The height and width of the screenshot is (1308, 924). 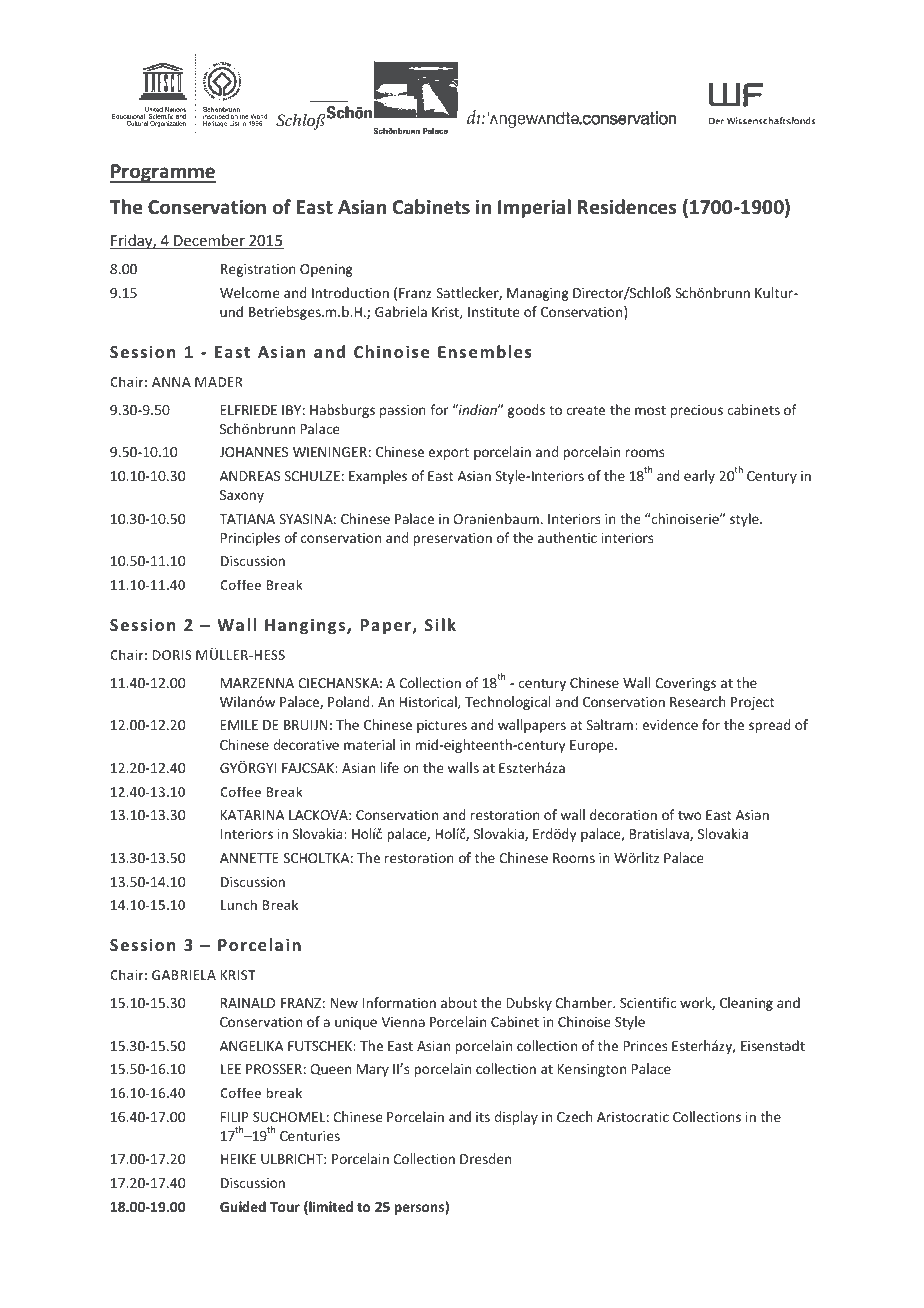 I want to click on Residences, so click(x=627, y=207).
